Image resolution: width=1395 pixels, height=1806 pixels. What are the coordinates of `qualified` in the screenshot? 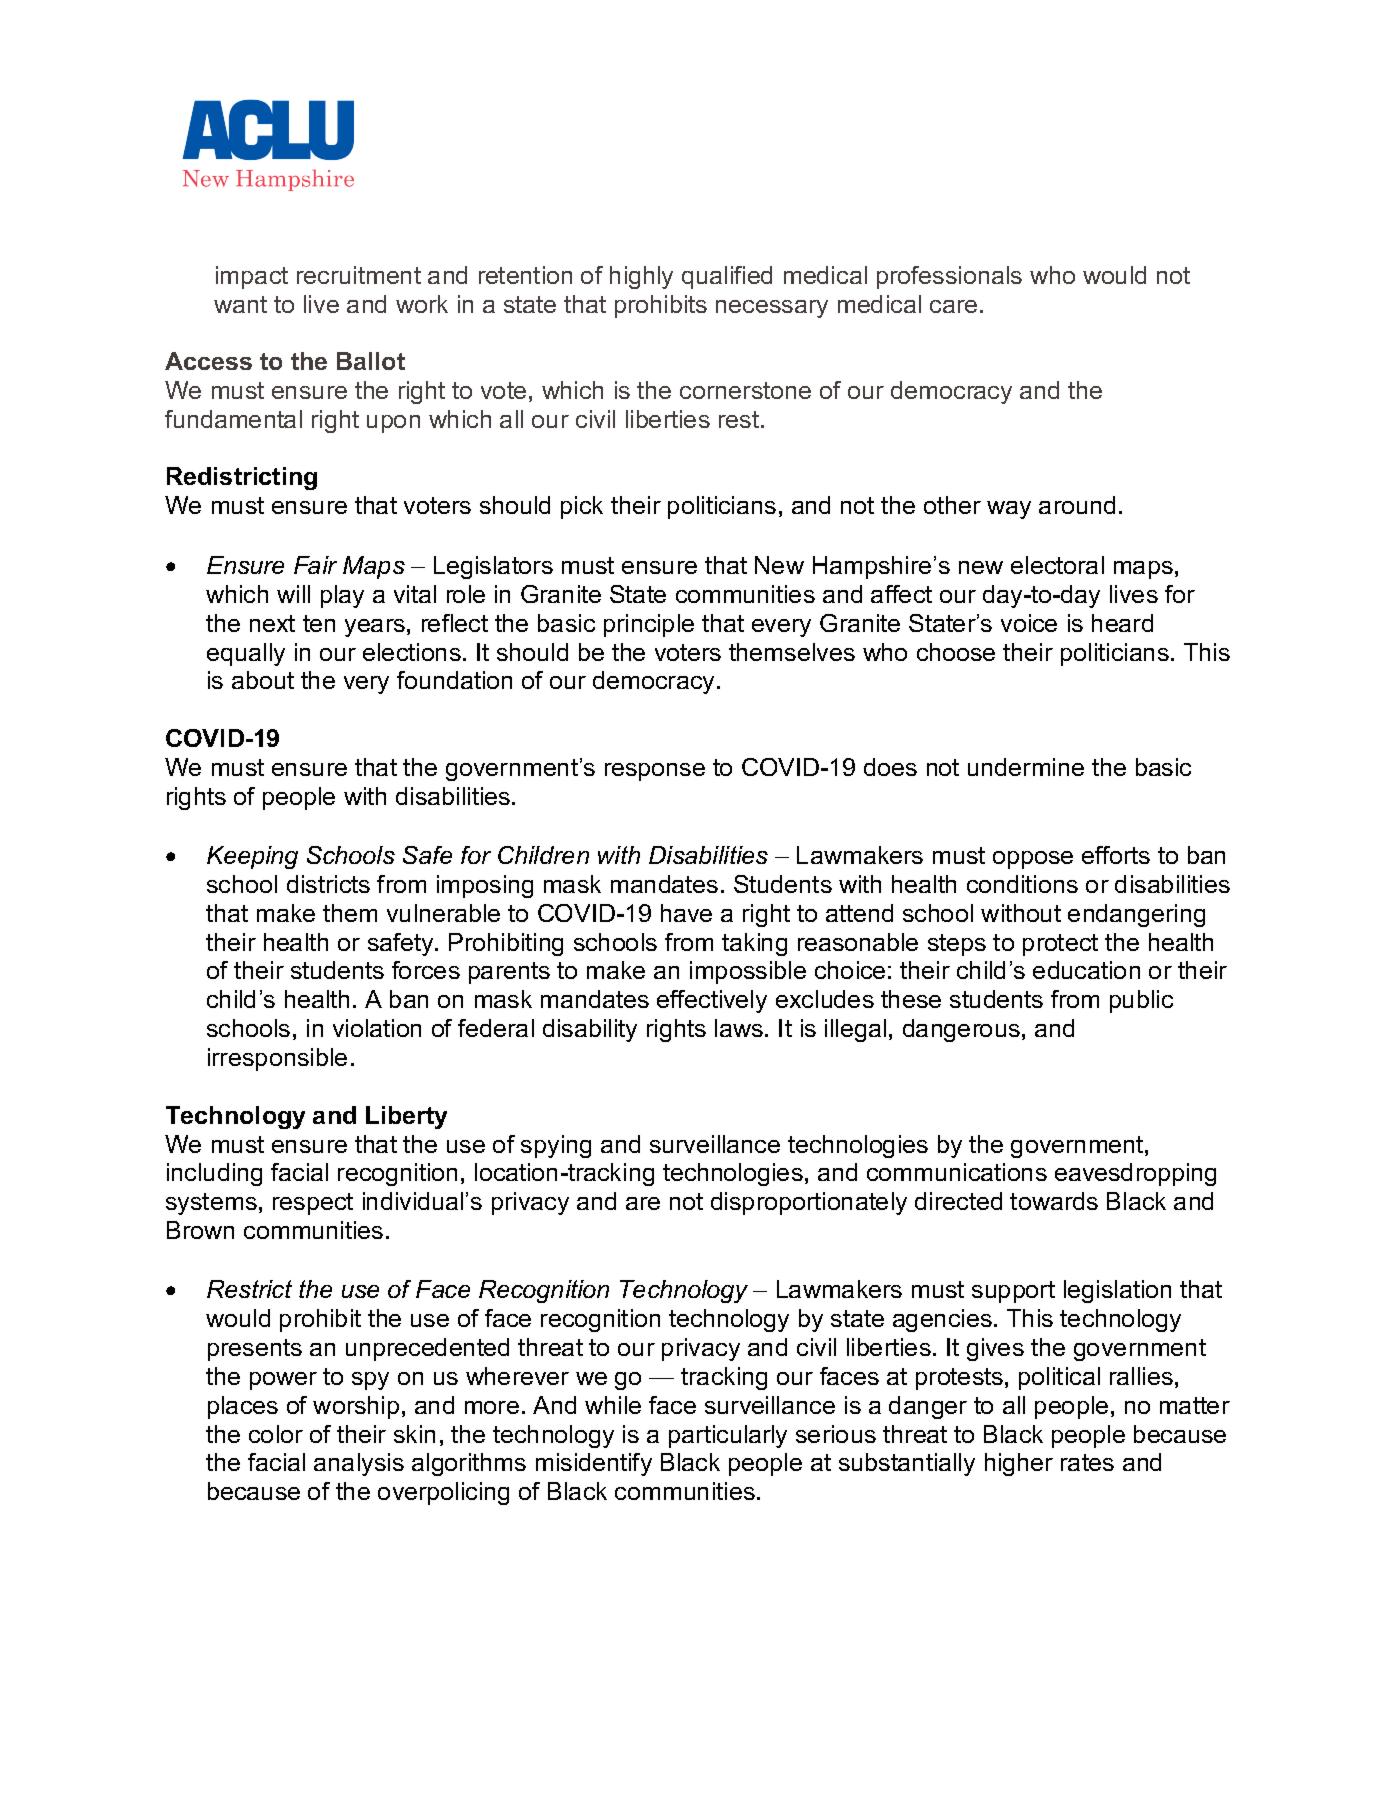 It's located at (727, 277).
